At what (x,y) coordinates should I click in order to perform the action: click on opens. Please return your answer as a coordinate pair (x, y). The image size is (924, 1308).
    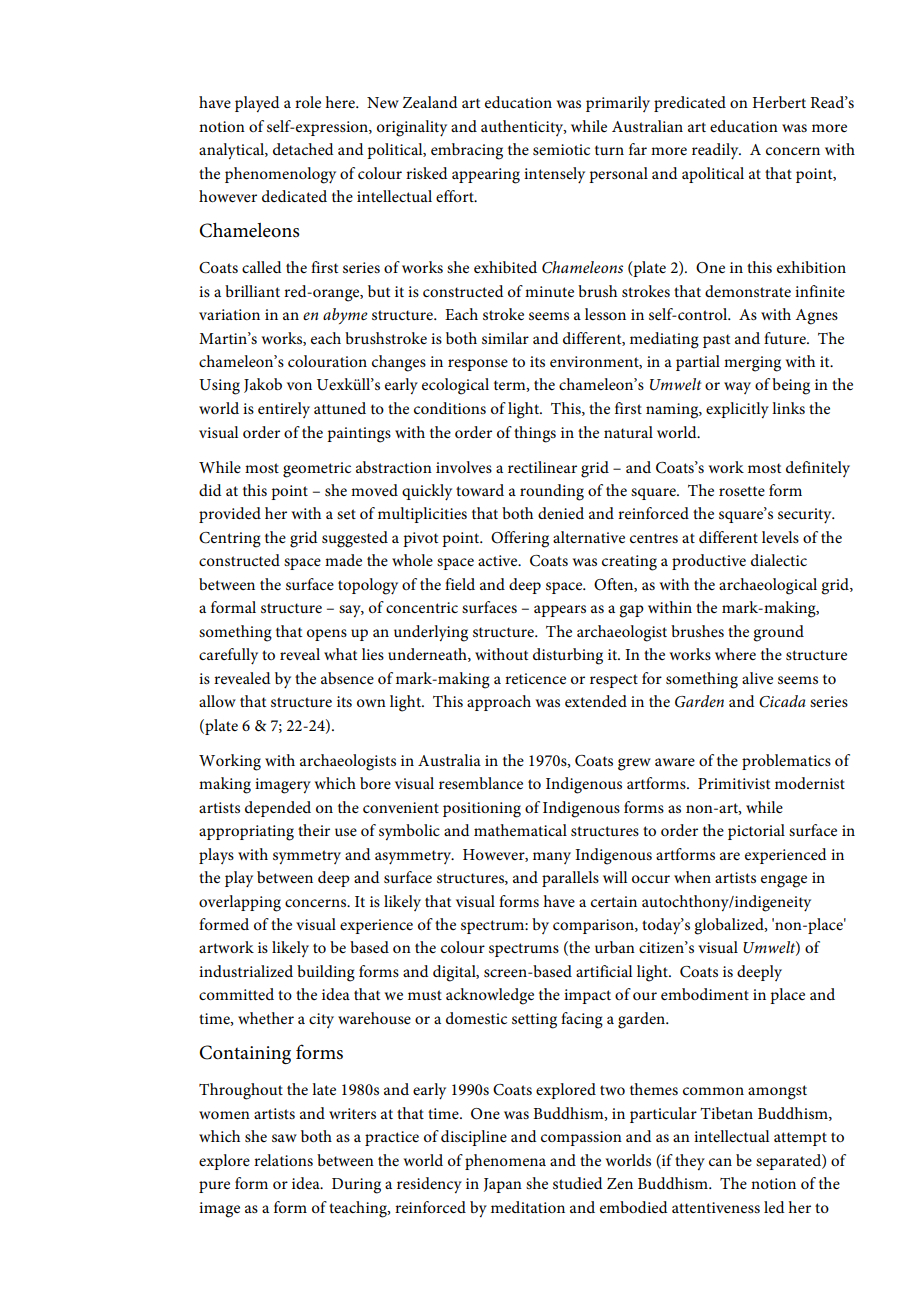
    Looking at the image, I should click on (327, 635).
